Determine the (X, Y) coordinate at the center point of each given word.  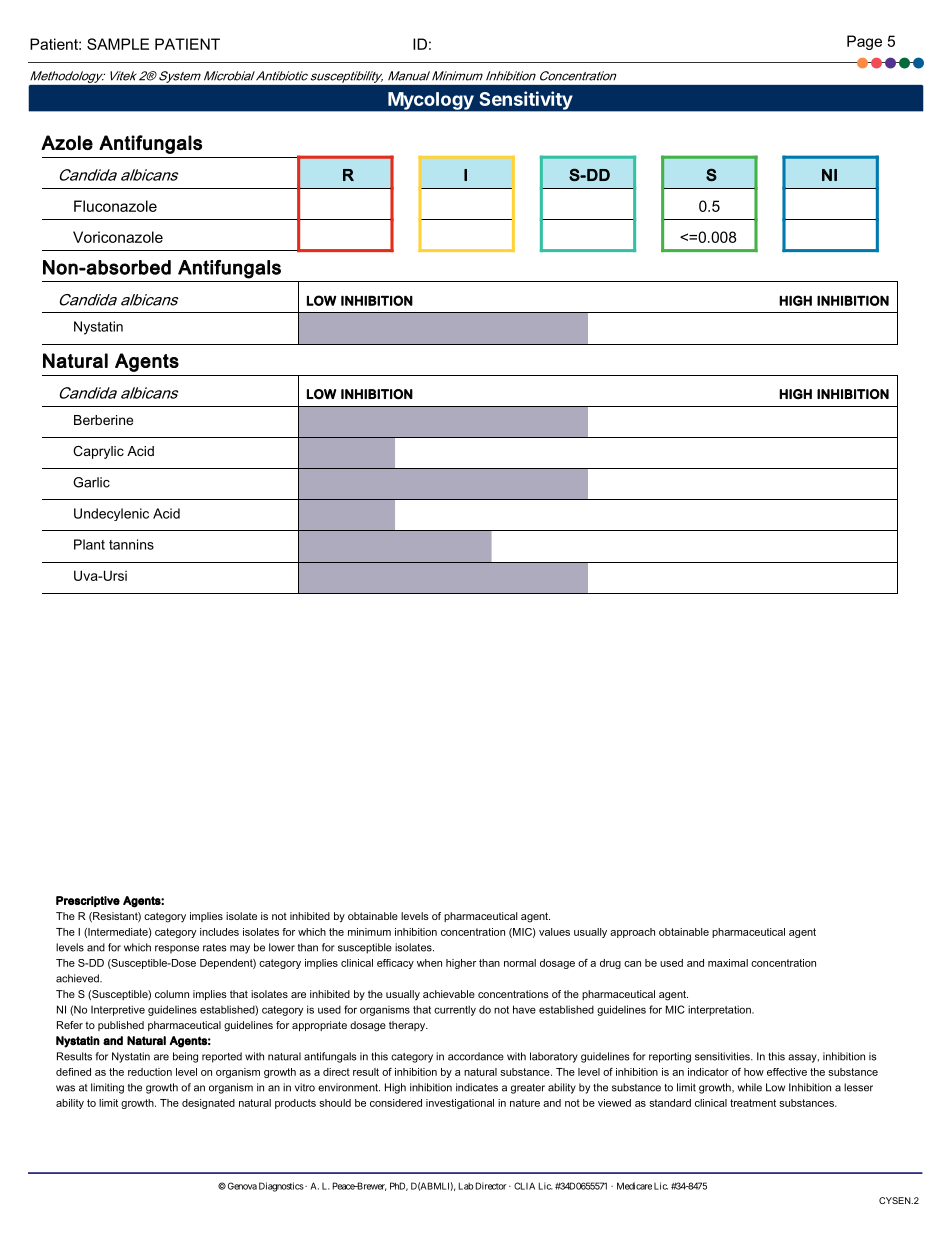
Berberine (103, 420)
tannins (131, 544)
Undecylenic (111, 514)
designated (208, 1104)
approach (632, 933)
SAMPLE (118, 44)
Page (864, 42)
